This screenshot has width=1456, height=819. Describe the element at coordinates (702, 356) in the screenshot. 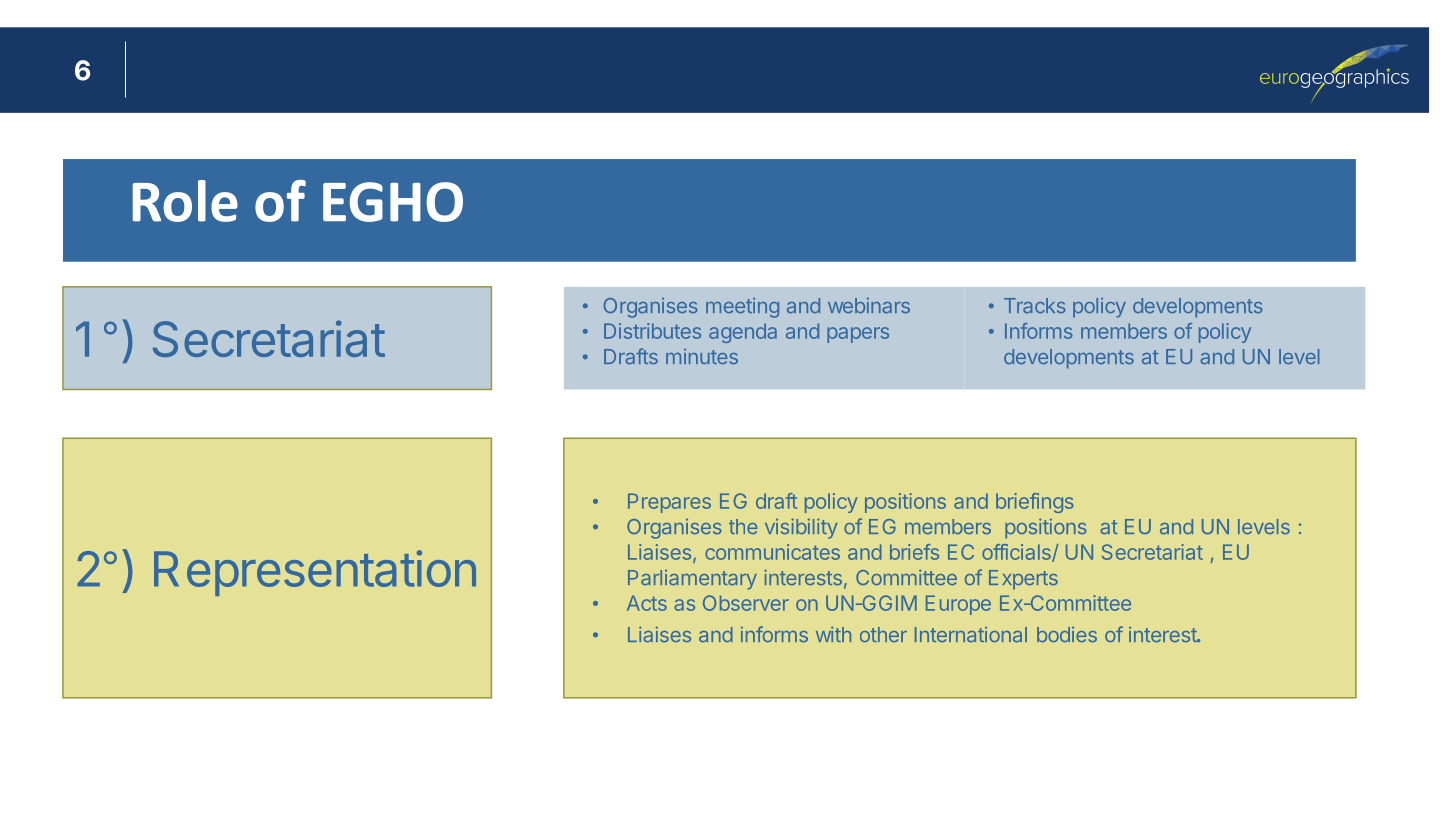

I see `minutes` at that location.
